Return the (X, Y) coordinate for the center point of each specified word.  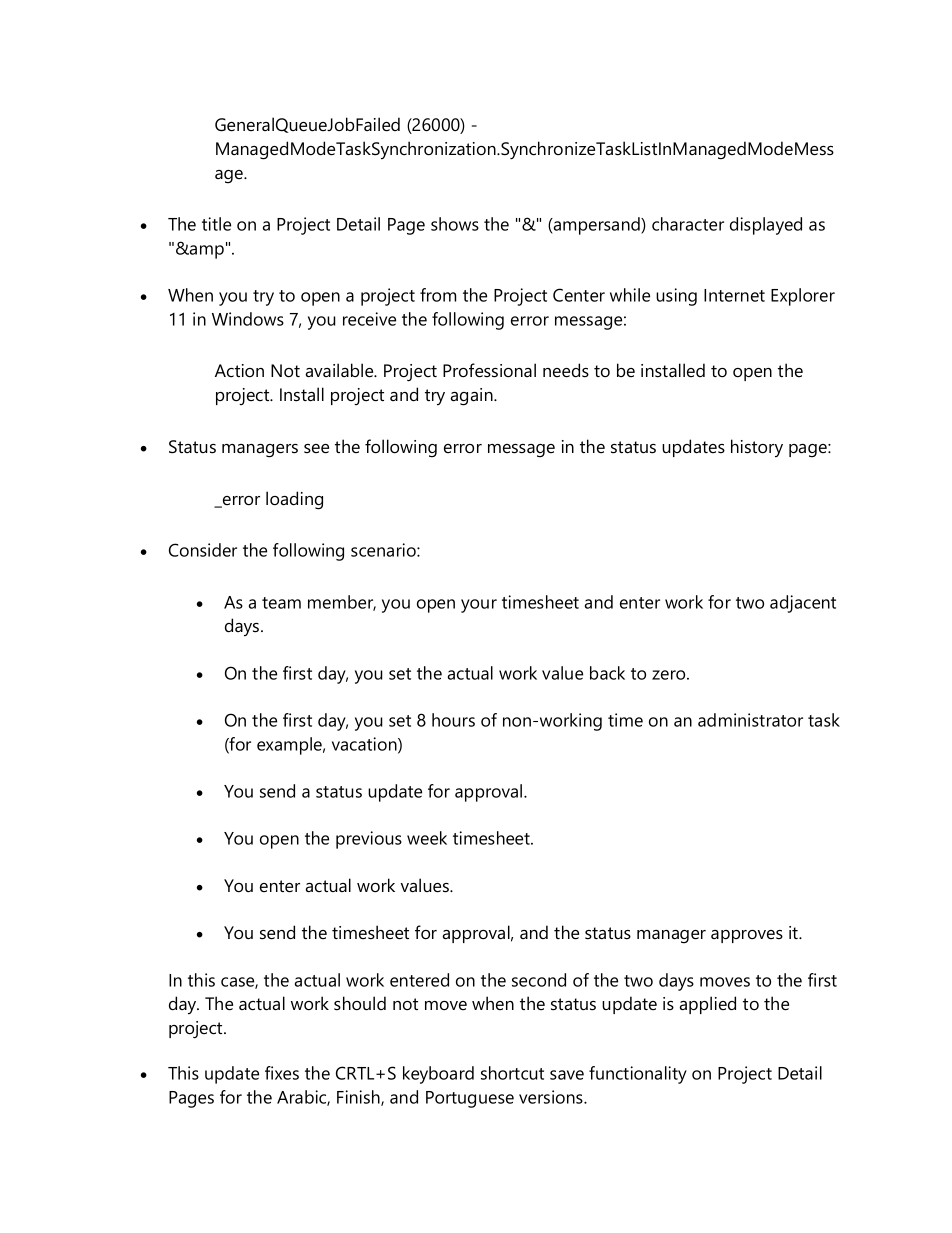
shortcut (512, 1073)
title (216, 224)
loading (294, 500)
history (757, 448)
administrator (750, 720)
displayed (766, 226)
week (427, 838)
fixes (282, 1073)
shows (455, 224)
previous (369, 840)
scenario (384, 550)
